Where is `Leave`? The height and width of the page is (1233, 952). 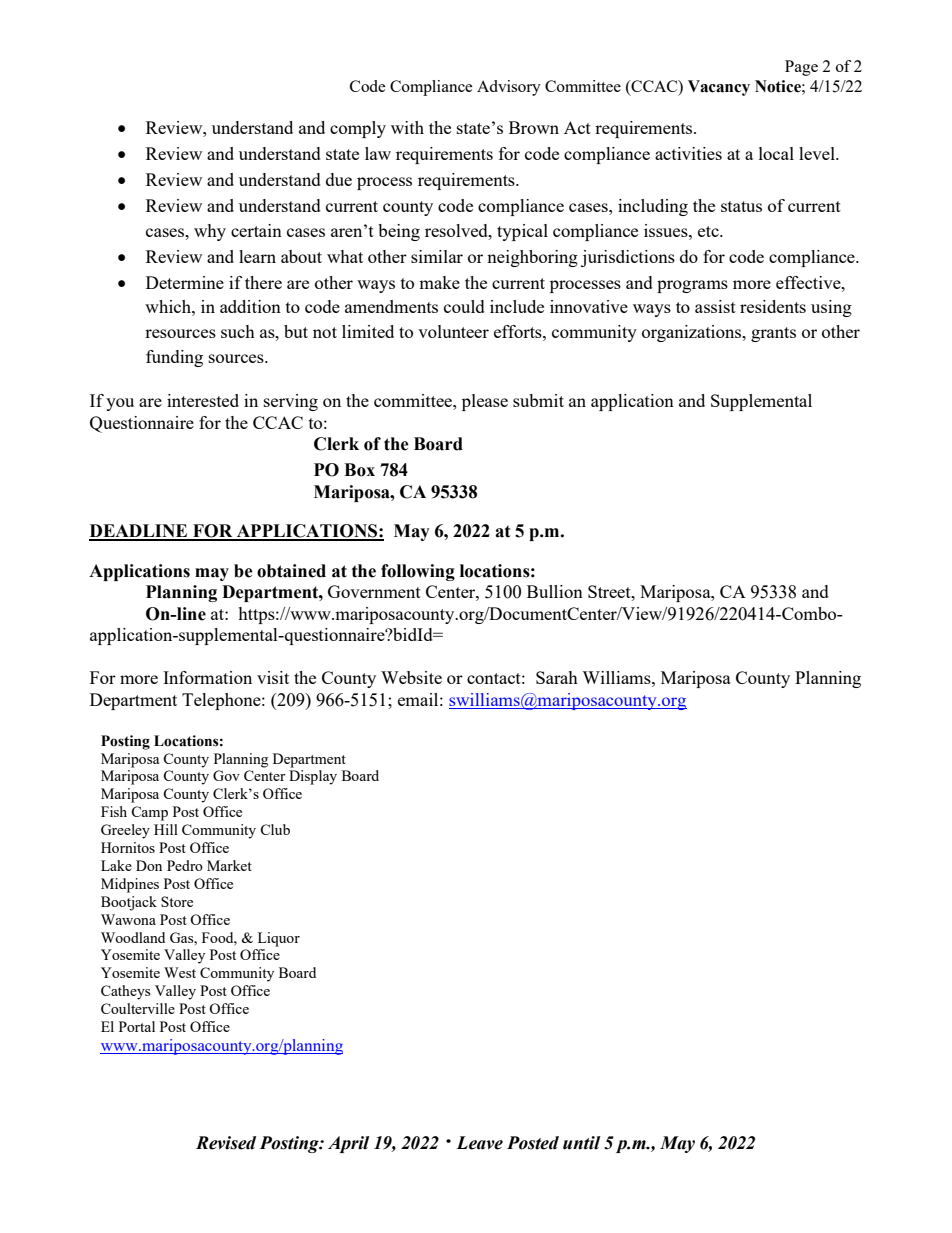 Leave is located at coordinates (479, 1143).
